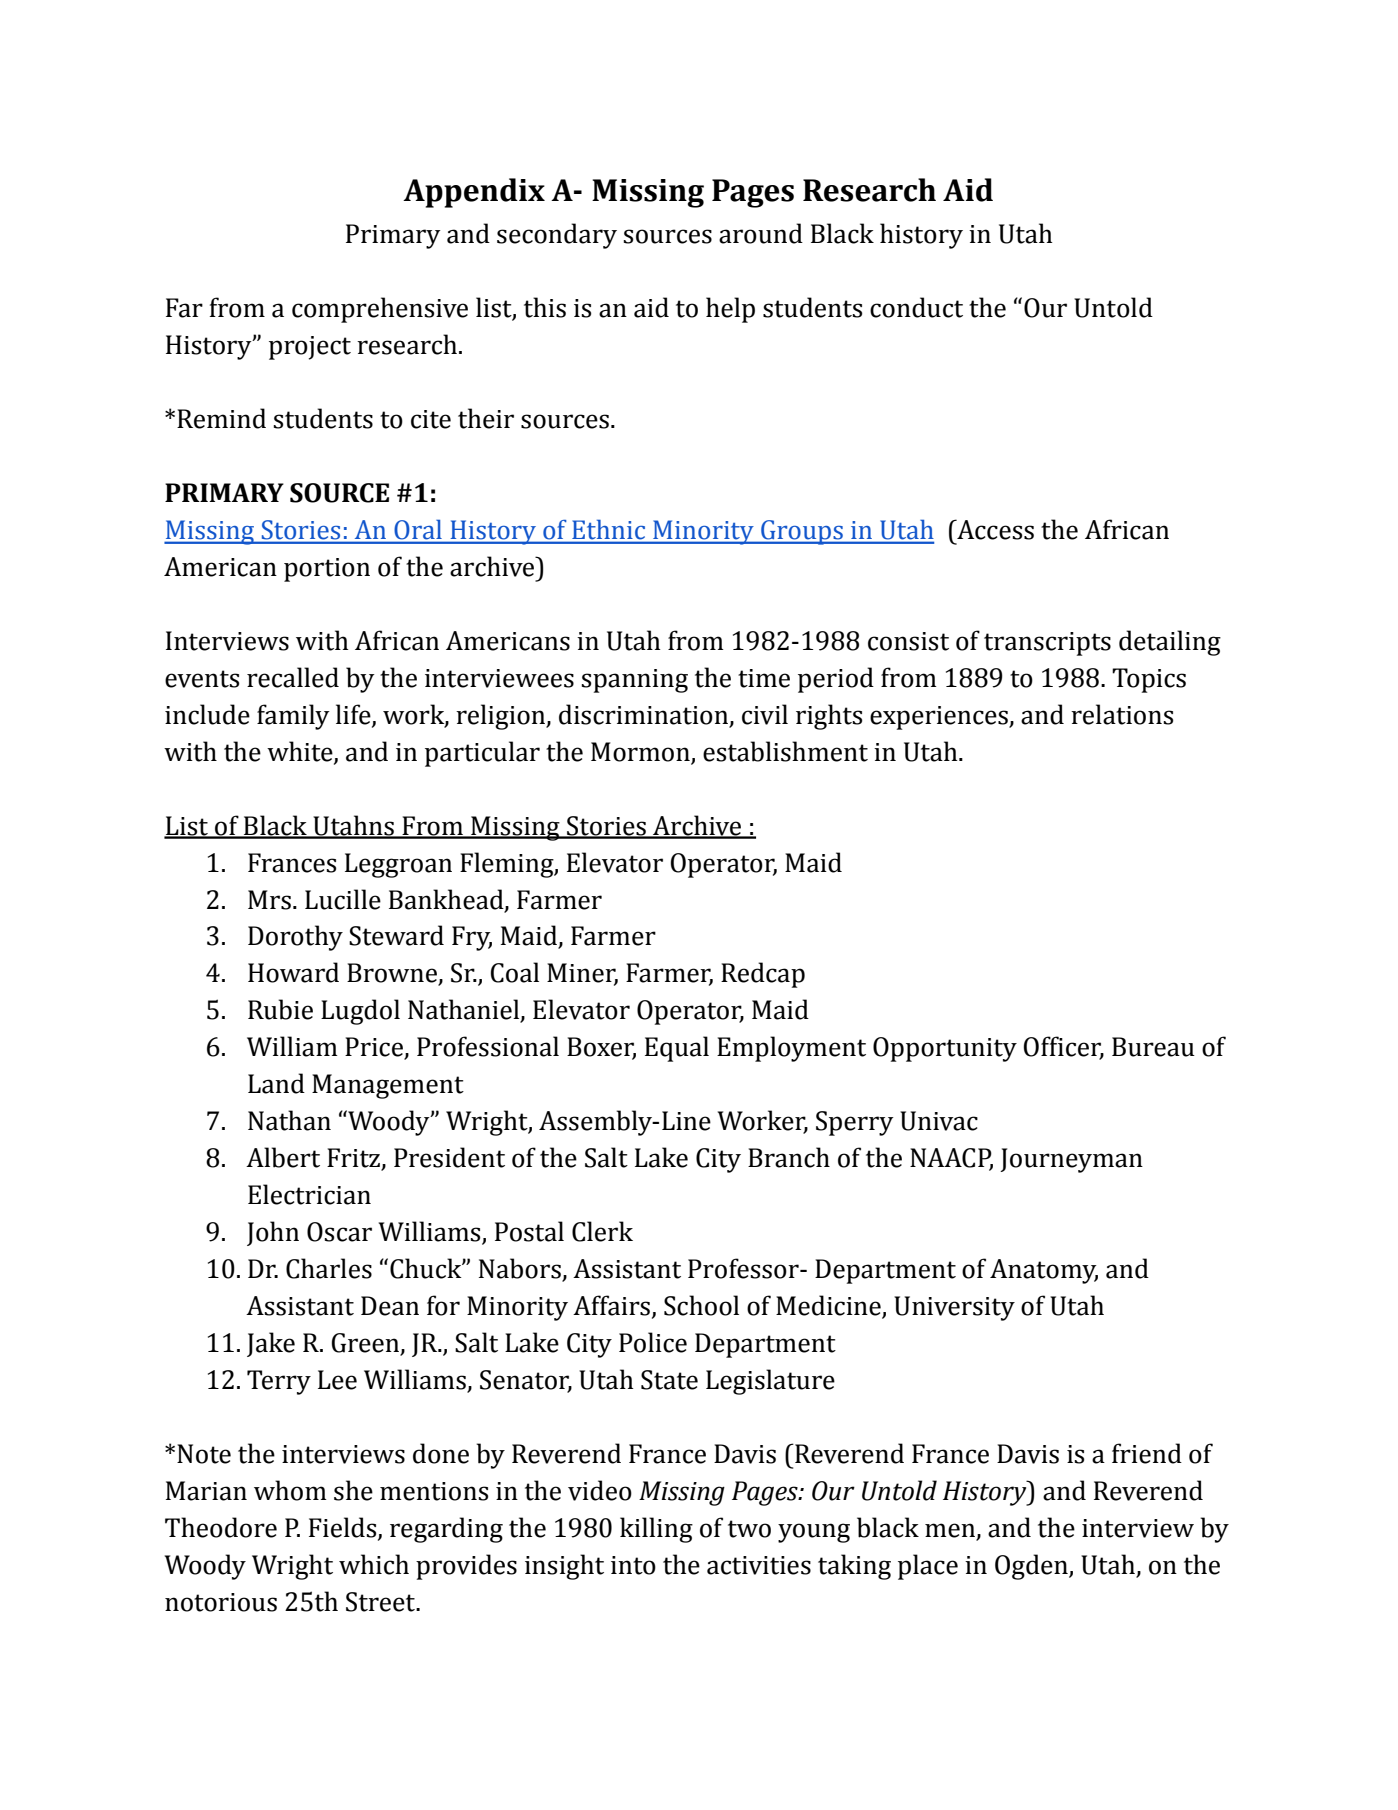 The width and height of the image is (1398, 1810). I want to click on killing, so click(656, 1530).
